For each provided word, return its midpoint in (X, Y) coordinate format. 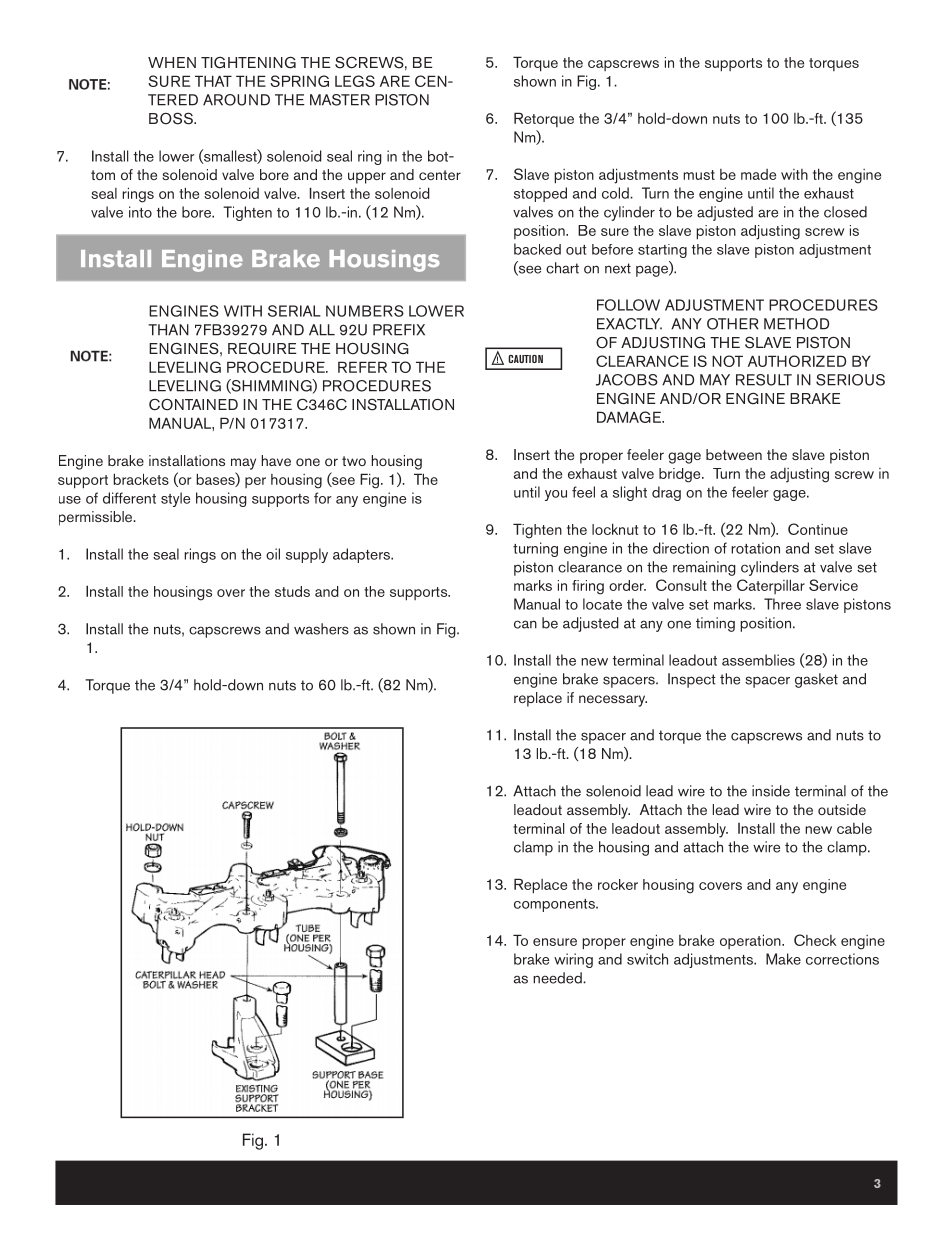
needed (558, 978)
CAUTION (525, 359)
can (525, 624)
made (758, 174)
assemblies (758, 660)
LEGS (355, 81)
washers (321, 629)
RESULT (764, 380)
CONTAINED (193, 405)
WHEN (172, 62)
